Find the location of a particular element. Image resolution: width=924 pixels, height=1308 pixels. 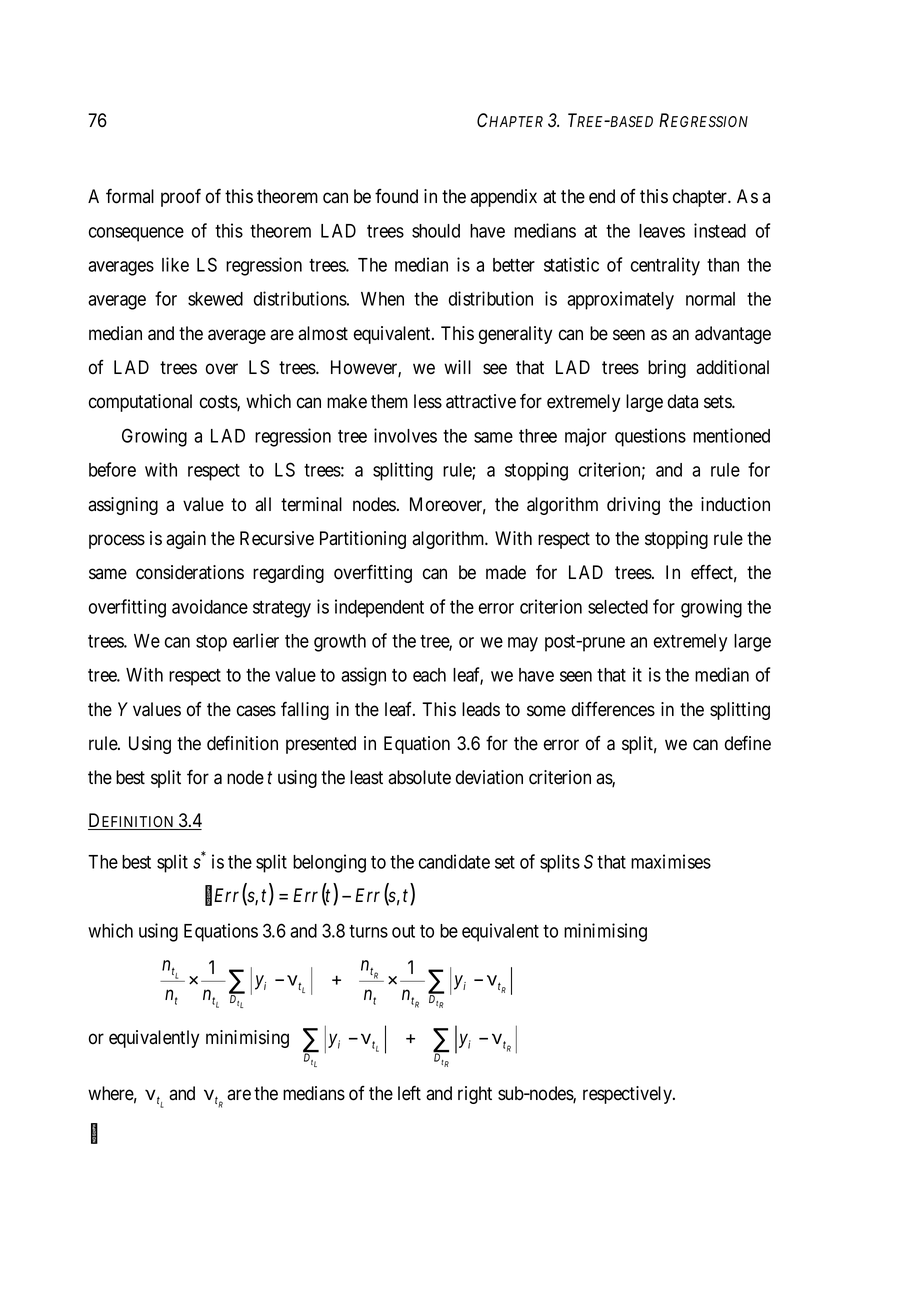

leaves is located at coordinates (662, 231).
